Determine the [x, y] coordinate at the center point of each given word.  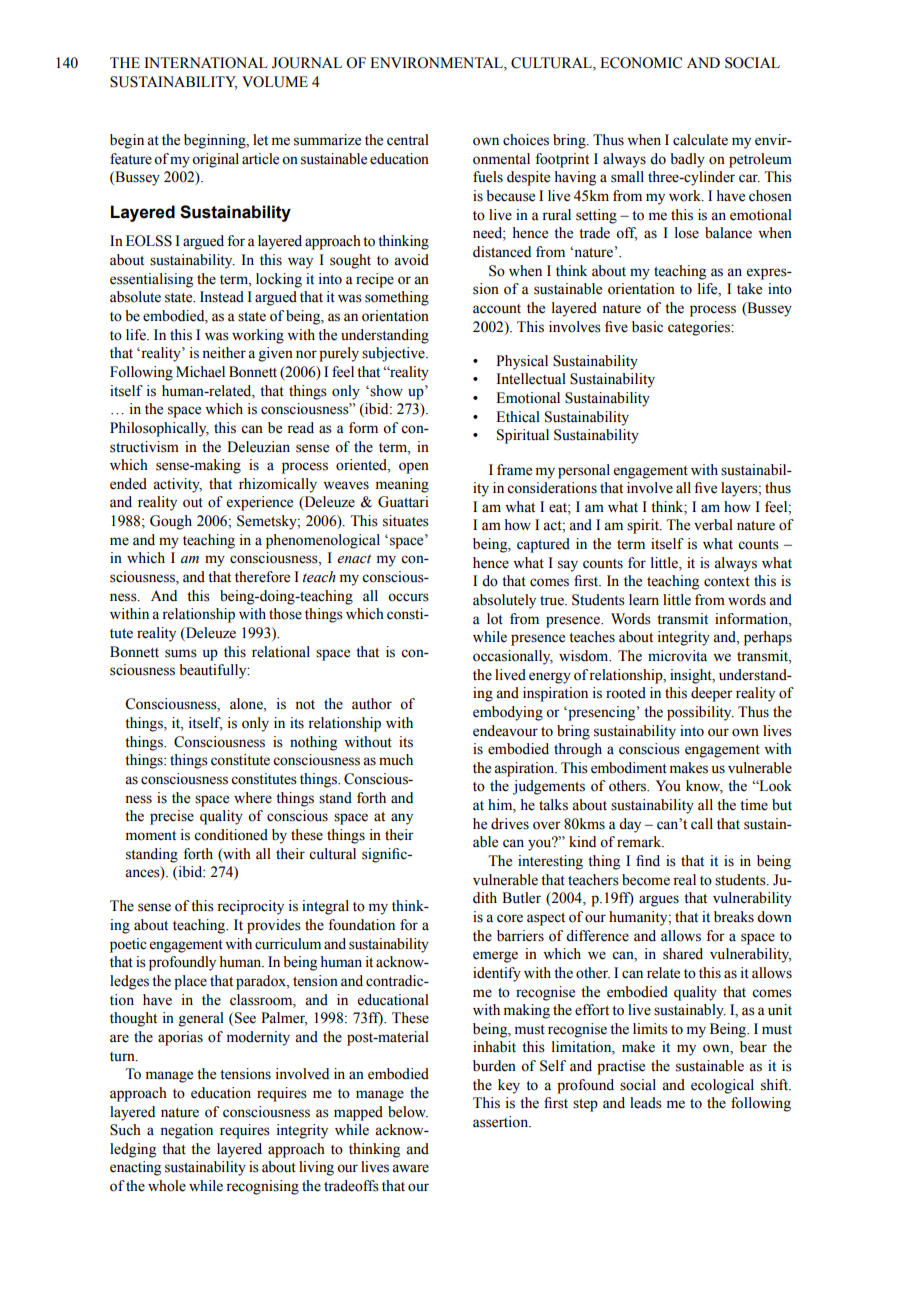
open [414, 468]
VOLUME [275, 82]
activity [177, 485]
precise [172, 817]
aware [410, 1168]
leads [646, 1103]
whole [167, 1186]
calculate [700, 140]
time [754, 805]
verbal [713, 525]
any [402, 819]
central [408, 140]
